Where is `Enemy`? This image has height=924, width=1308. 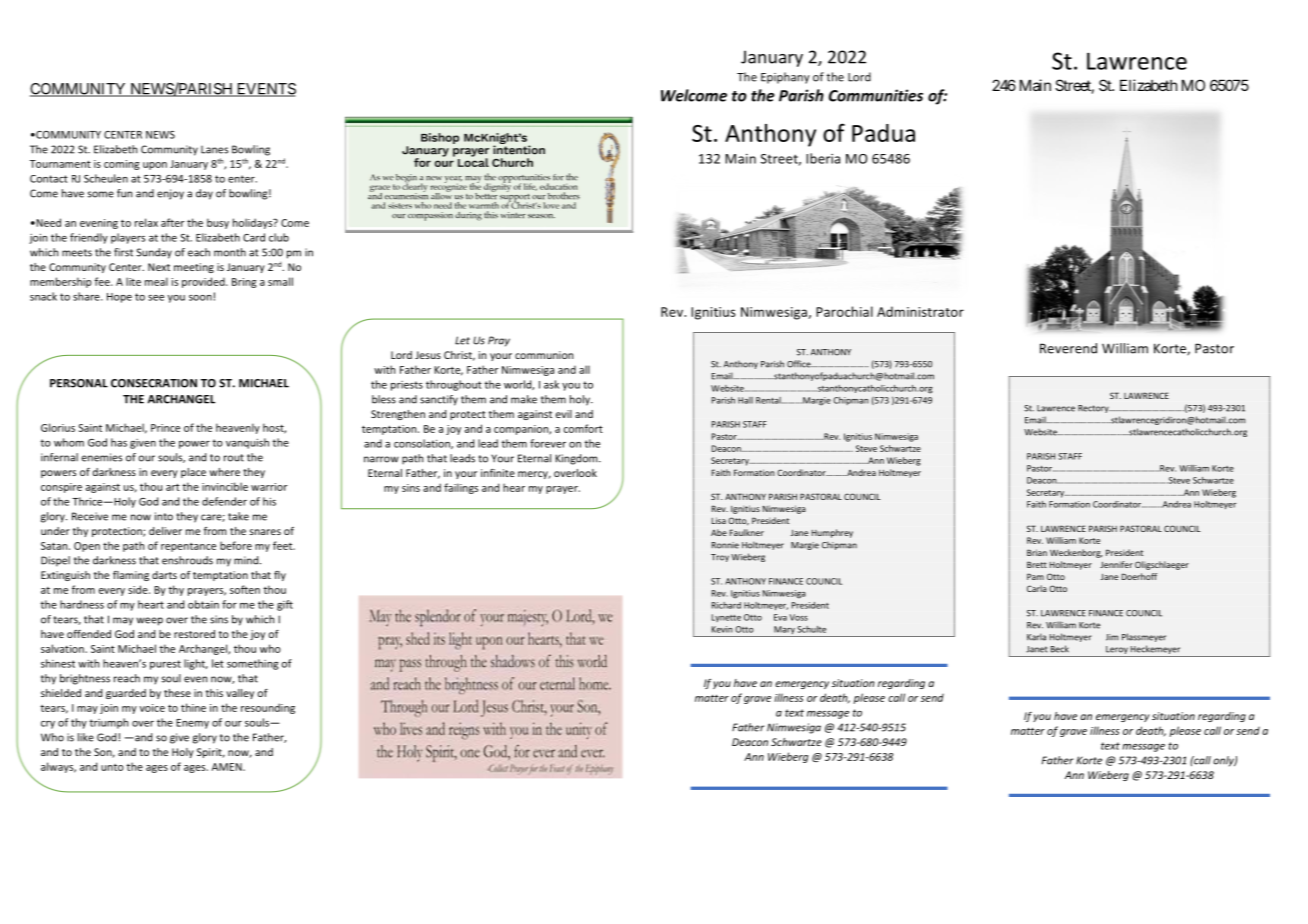
Enemy is located at coordinates (192, 724).
